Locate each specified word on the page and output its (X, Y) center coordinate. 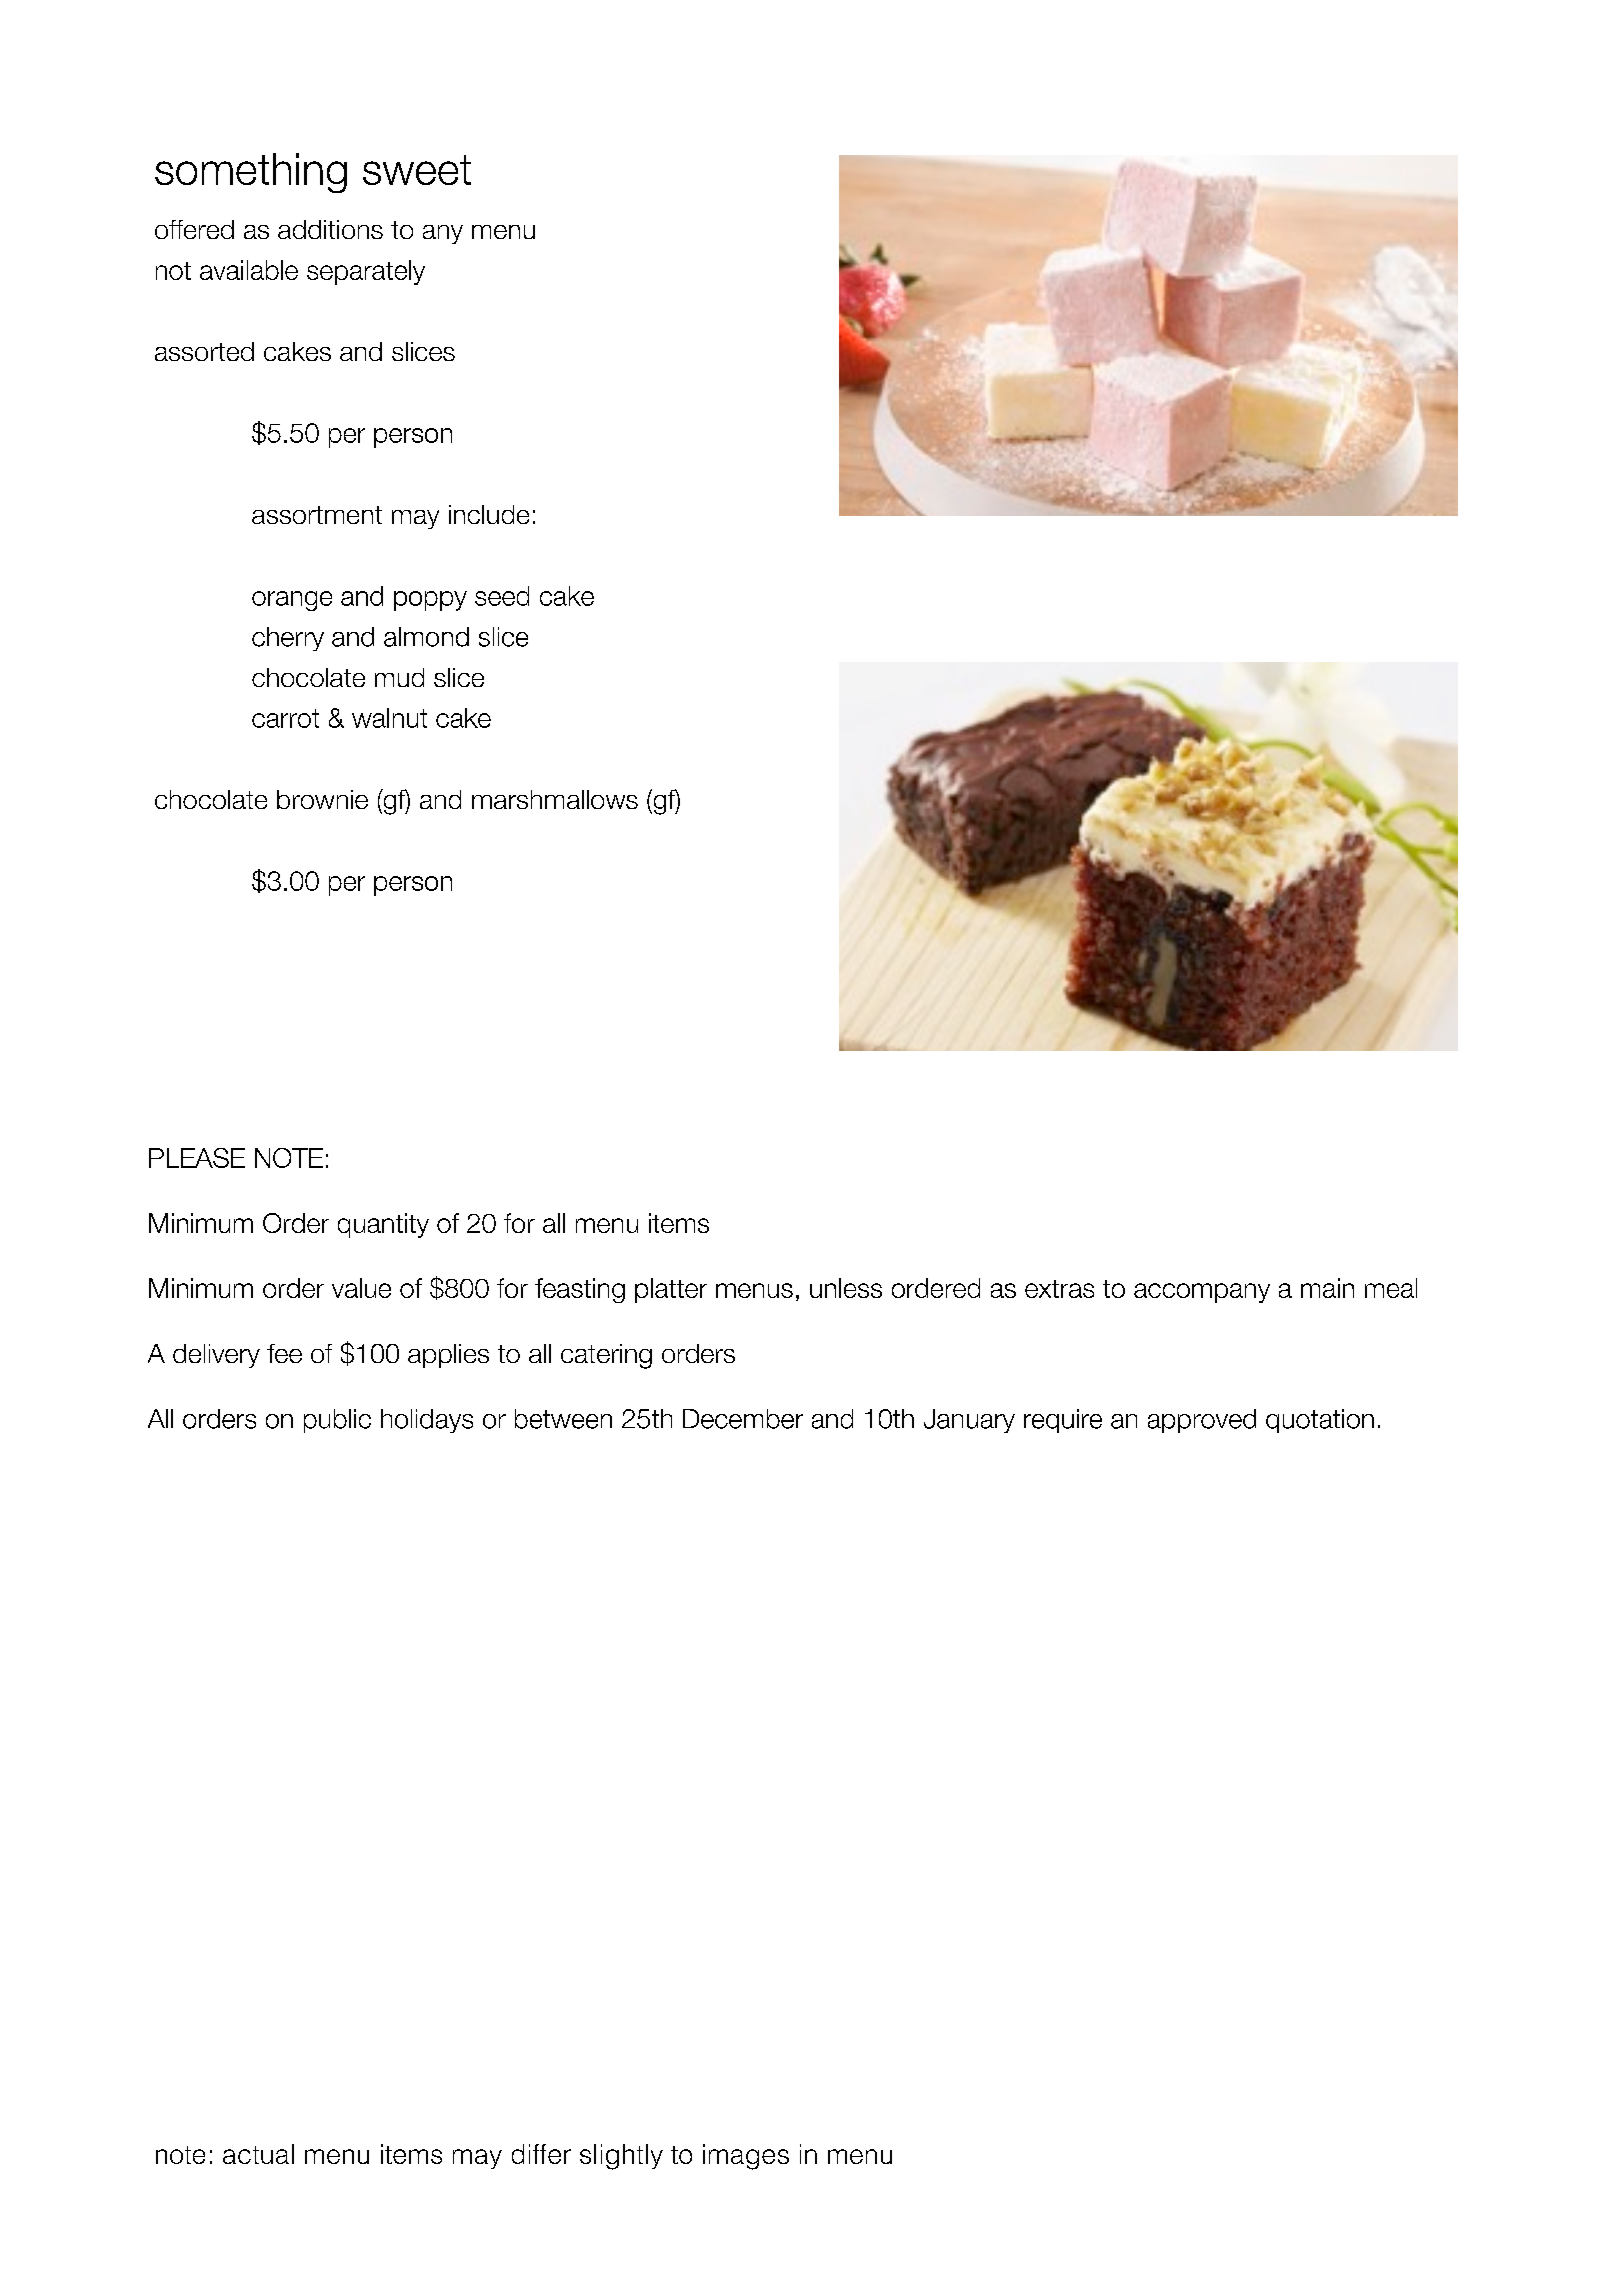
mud (399, 677)
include (489, 514)
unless (846, 1288)
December (743, 1419)
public (337, 1421)
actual (258, 2154)
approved (1202, 1421)
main (1327, 1288)
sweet (417, 170)
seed (502, 596)
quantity (383, 1225)
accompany (1202, 1293)
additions (330, 229)
